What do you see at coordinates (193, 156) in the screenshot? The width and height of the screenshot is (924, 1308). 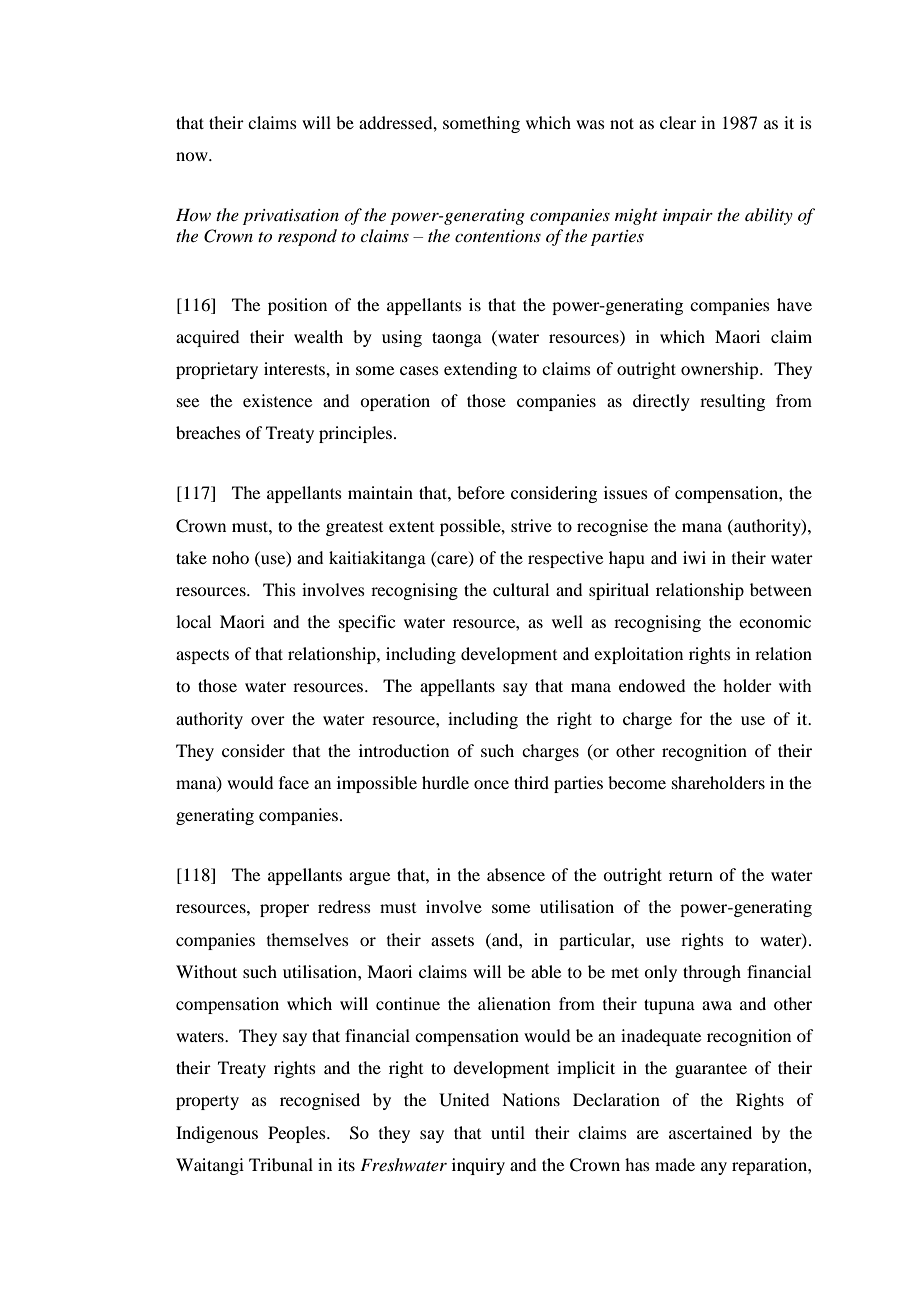 I see `now` at bounding box center [193, 156].
